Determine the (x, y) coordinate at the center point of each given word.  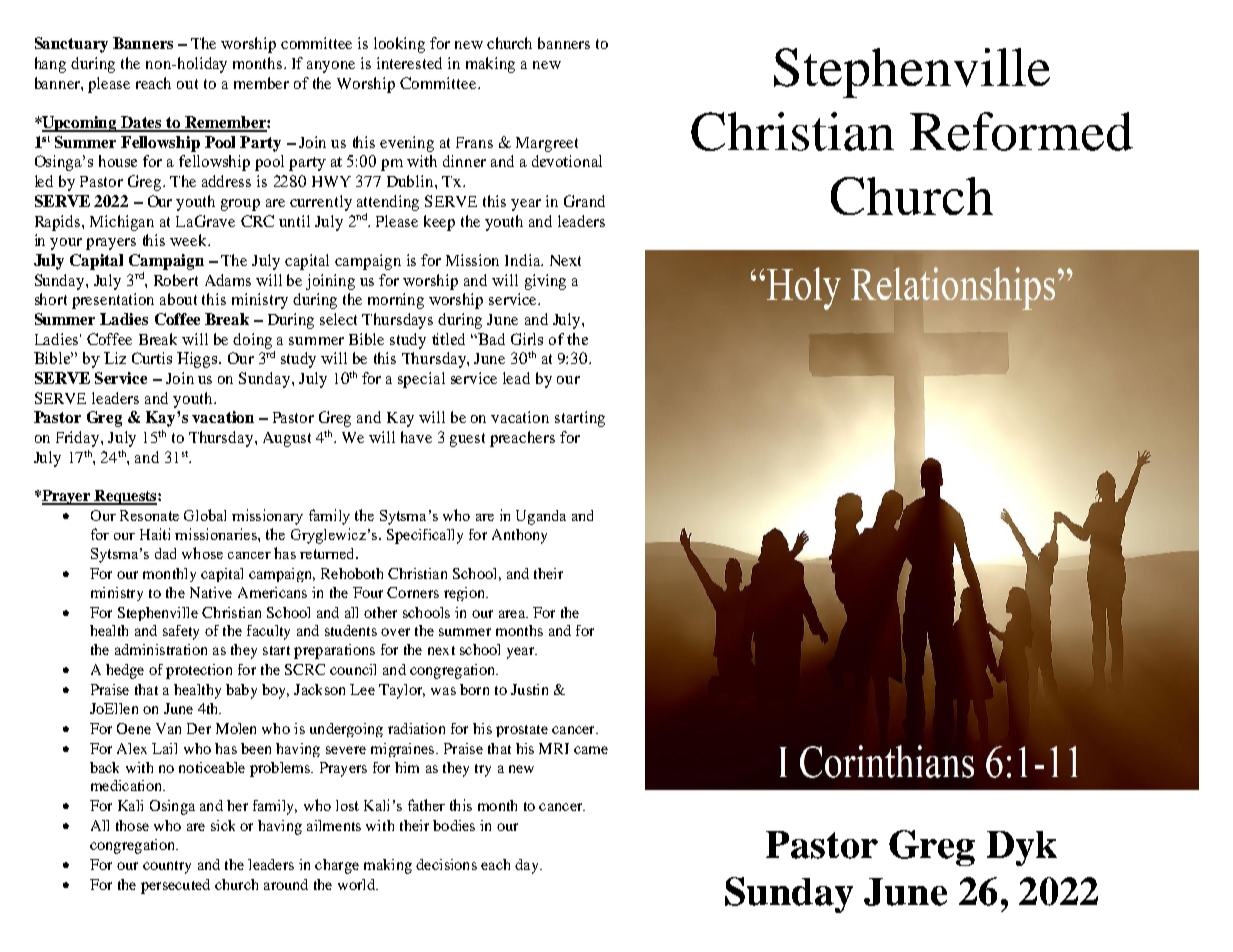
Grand (584, 201)
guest (467, 440)
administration (161, 649)
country (167, 867)
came (591, 750)
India (524, 260)
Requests (125, 497)
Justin (529, 689)
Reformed (1021, 131)
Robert (176, 280)
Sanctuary (71, 45)
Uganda (541, 517)
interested (409, 63)
